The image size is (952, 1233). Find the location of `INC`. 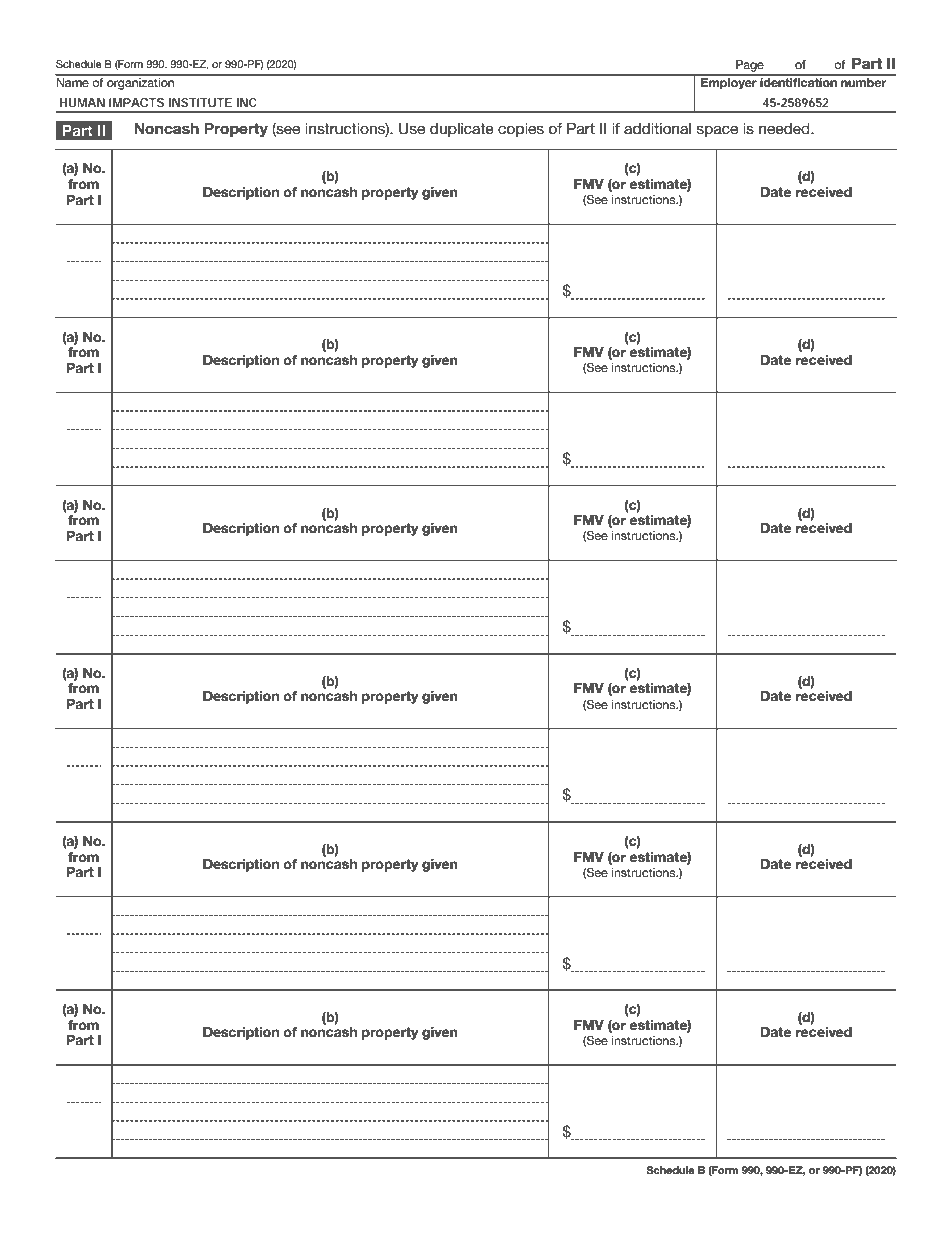

INC is located at coordinates (247, 102).
